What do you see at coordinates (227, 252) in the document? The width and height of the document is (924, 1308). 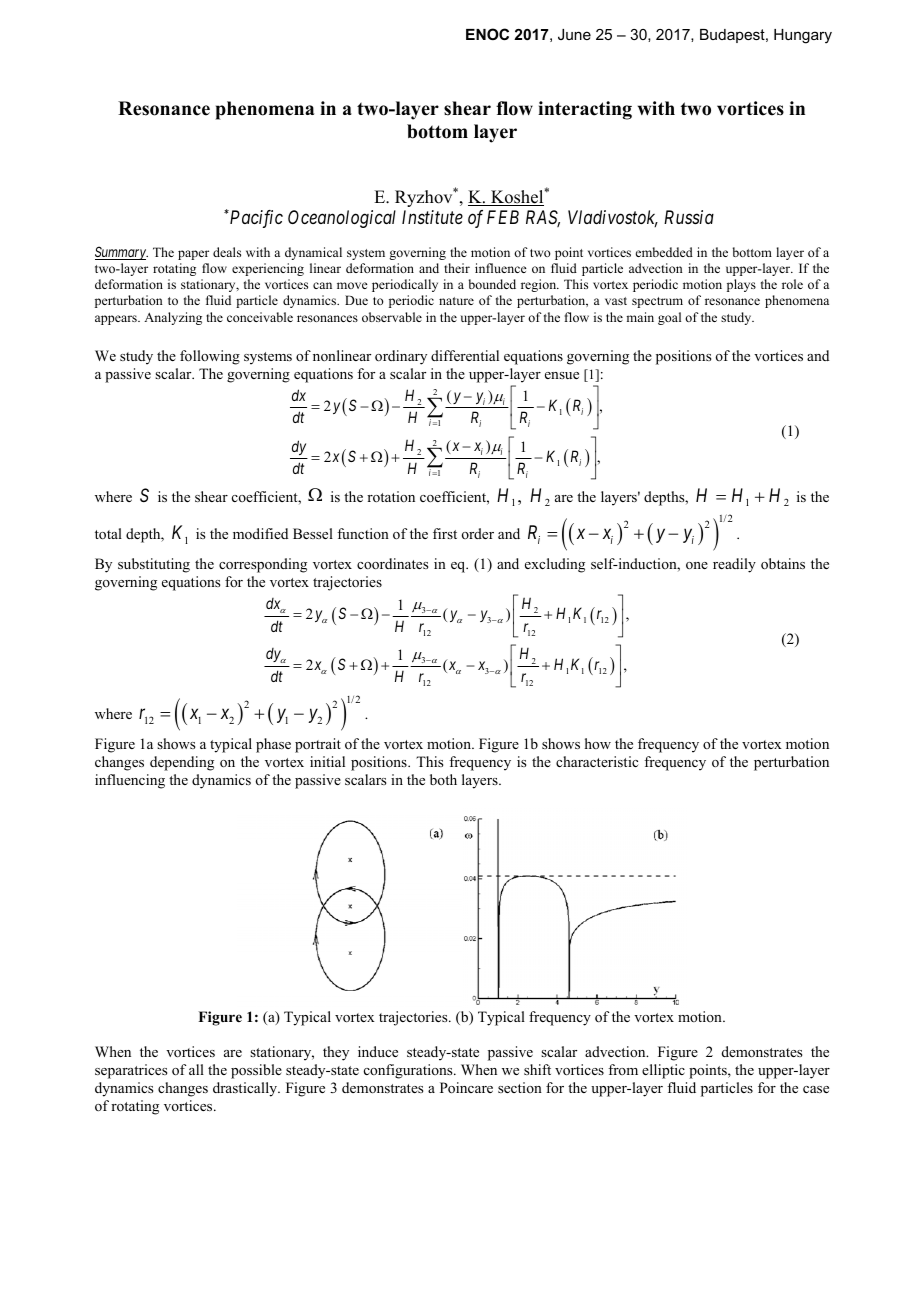 I see `deals` at bounding box center [227, 252].
